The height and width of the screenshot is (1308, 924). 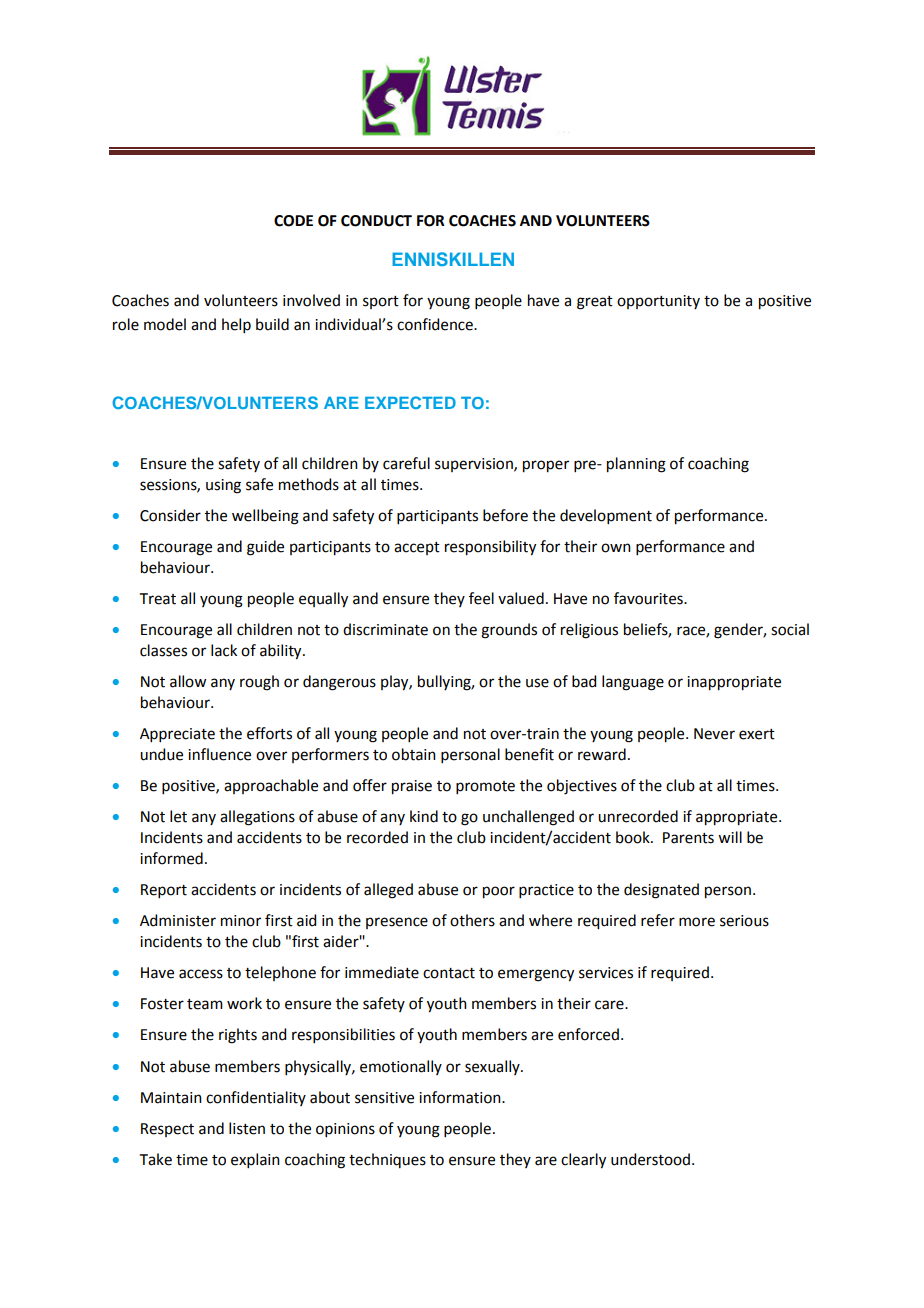 What do you see at coordinates (490, 548) in the screenshot?
I see `responsibility` at bounding box center [490, 548].
